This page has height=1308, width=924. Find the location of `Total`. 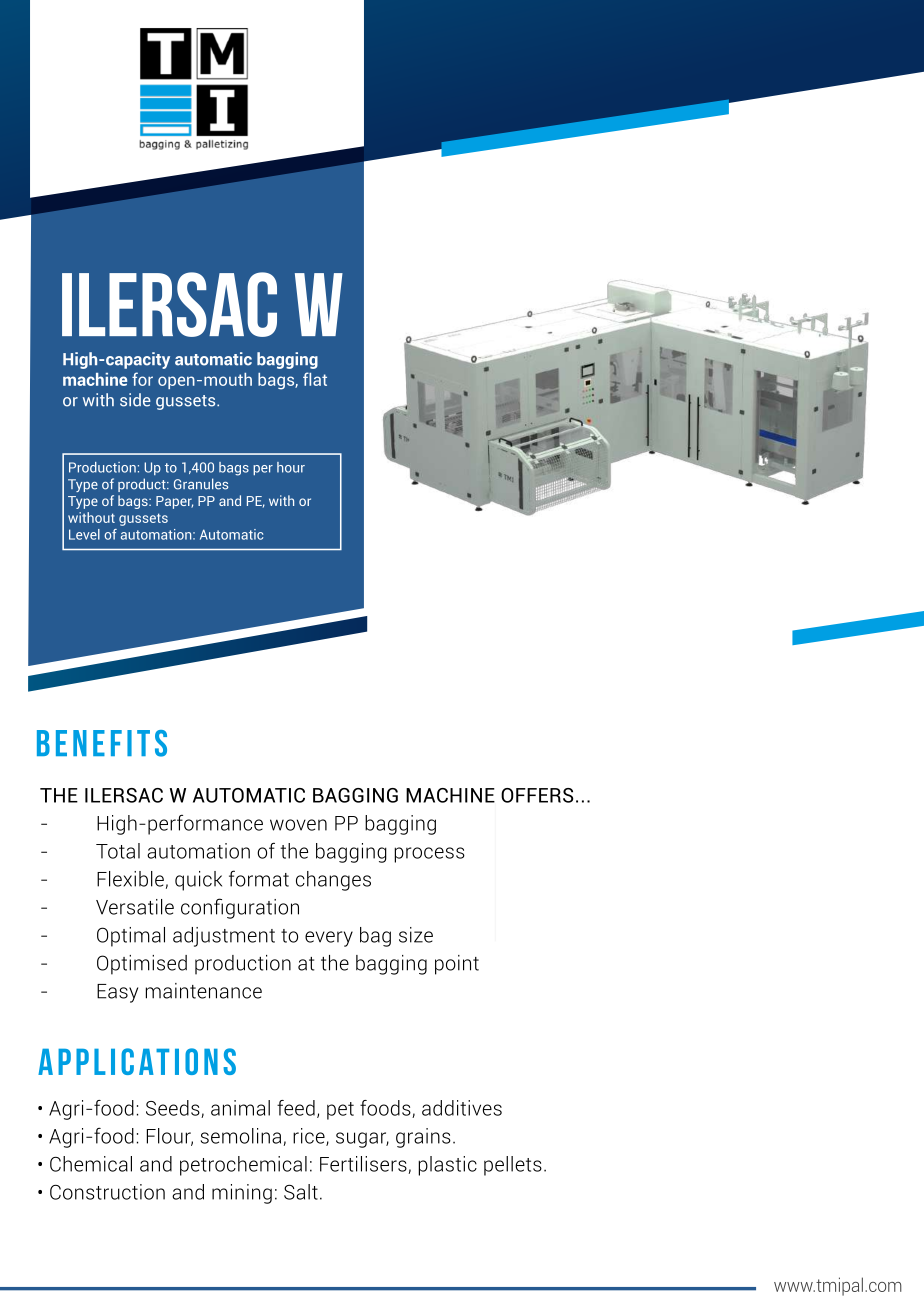

Total is located at coordinates (118, 851).
